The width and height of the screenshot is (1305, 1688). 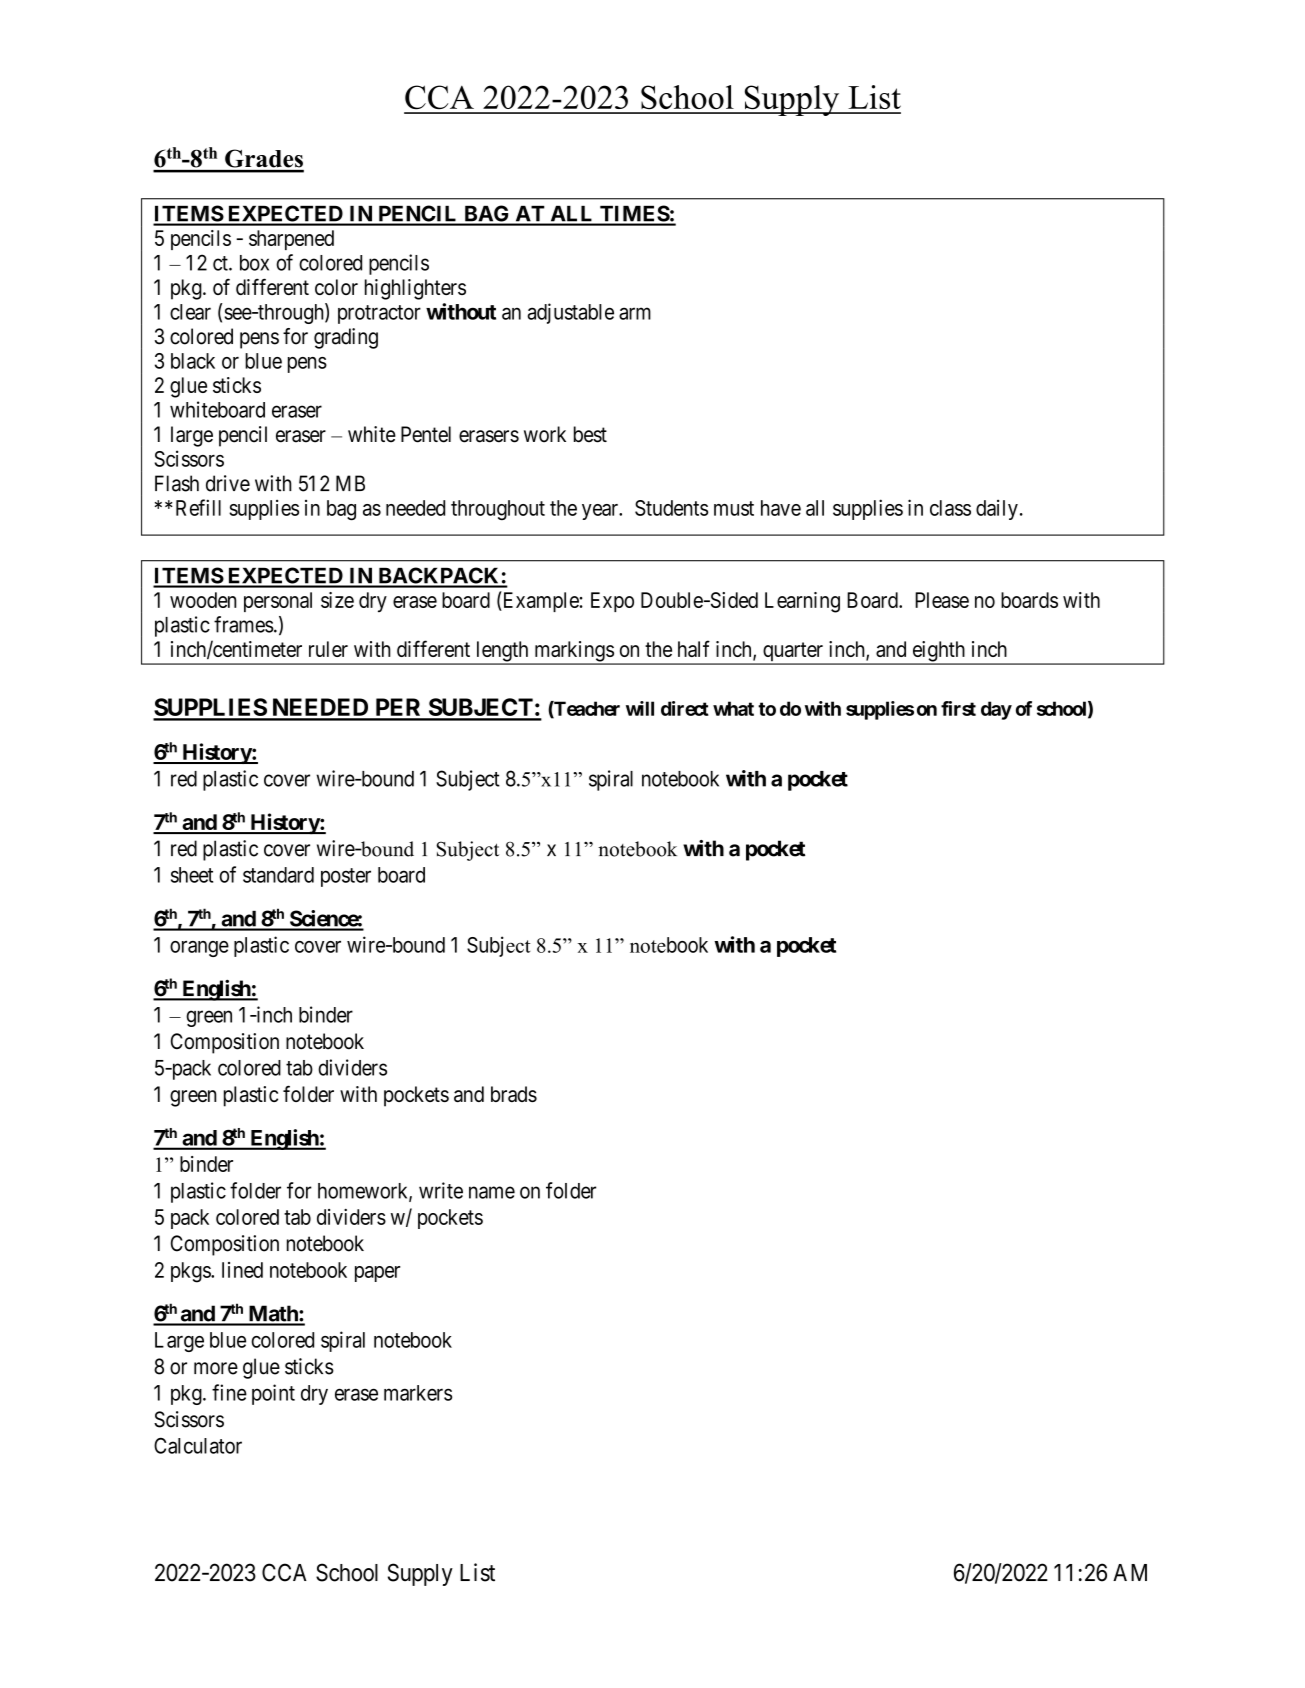 I want to click on name, so click(x=492, y=1192).
